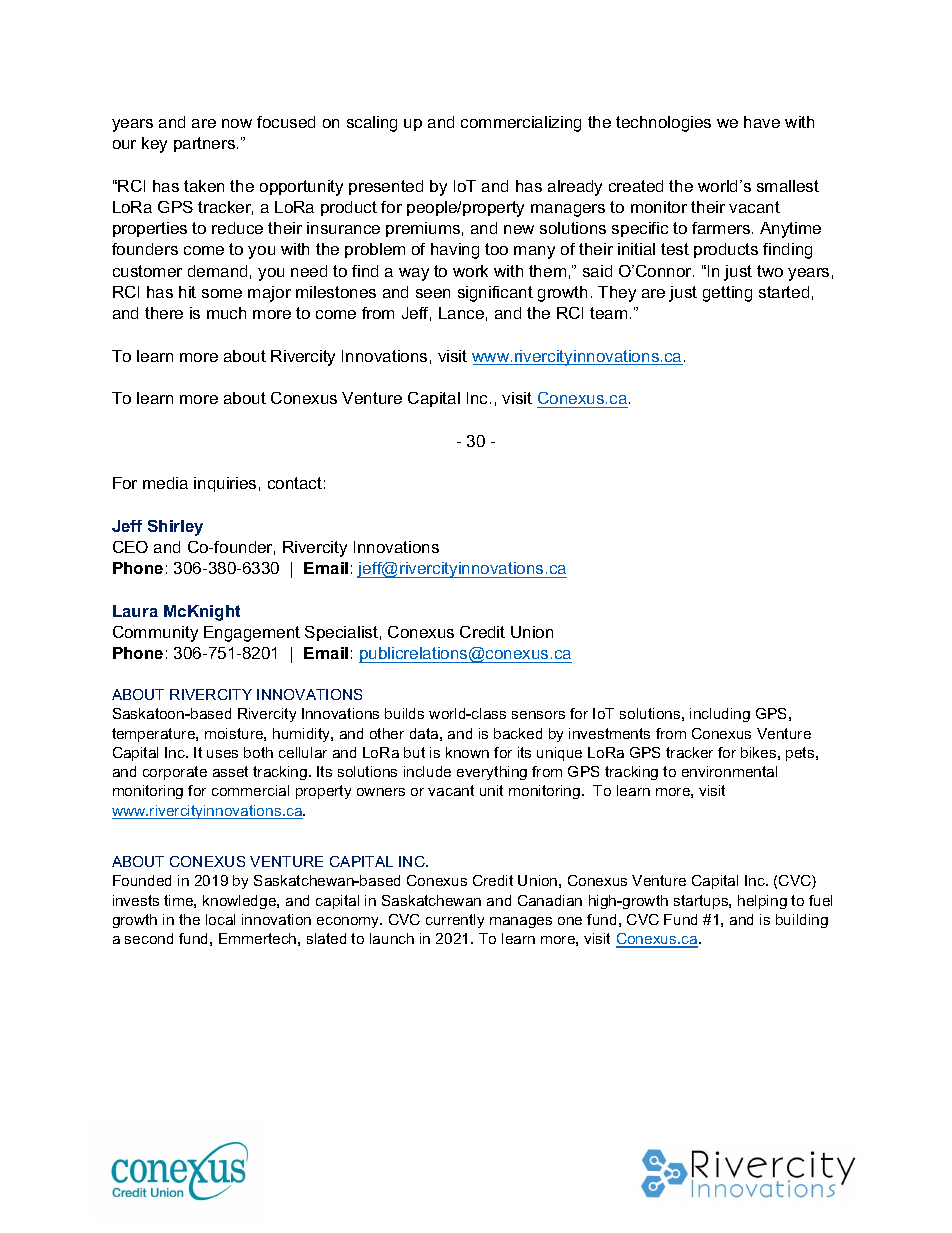 Image resolution: width=952 pixels, height=1233 pixels. What do you see at coordinates (762, 122) in the screenshot?
I see `have` at bounding box center [762, 122].
